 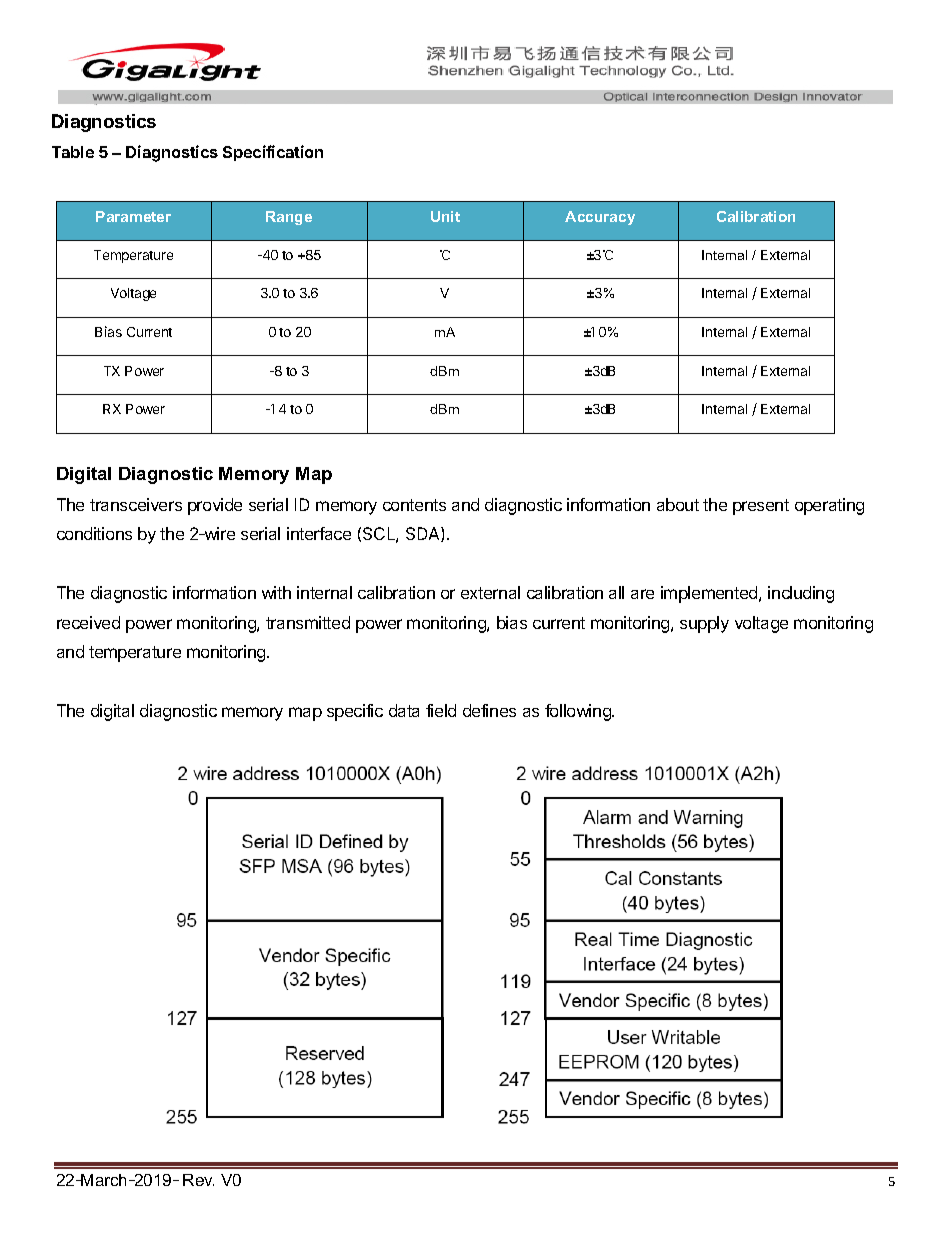 I want to click on transceivers, so click(x=136, y=504).
